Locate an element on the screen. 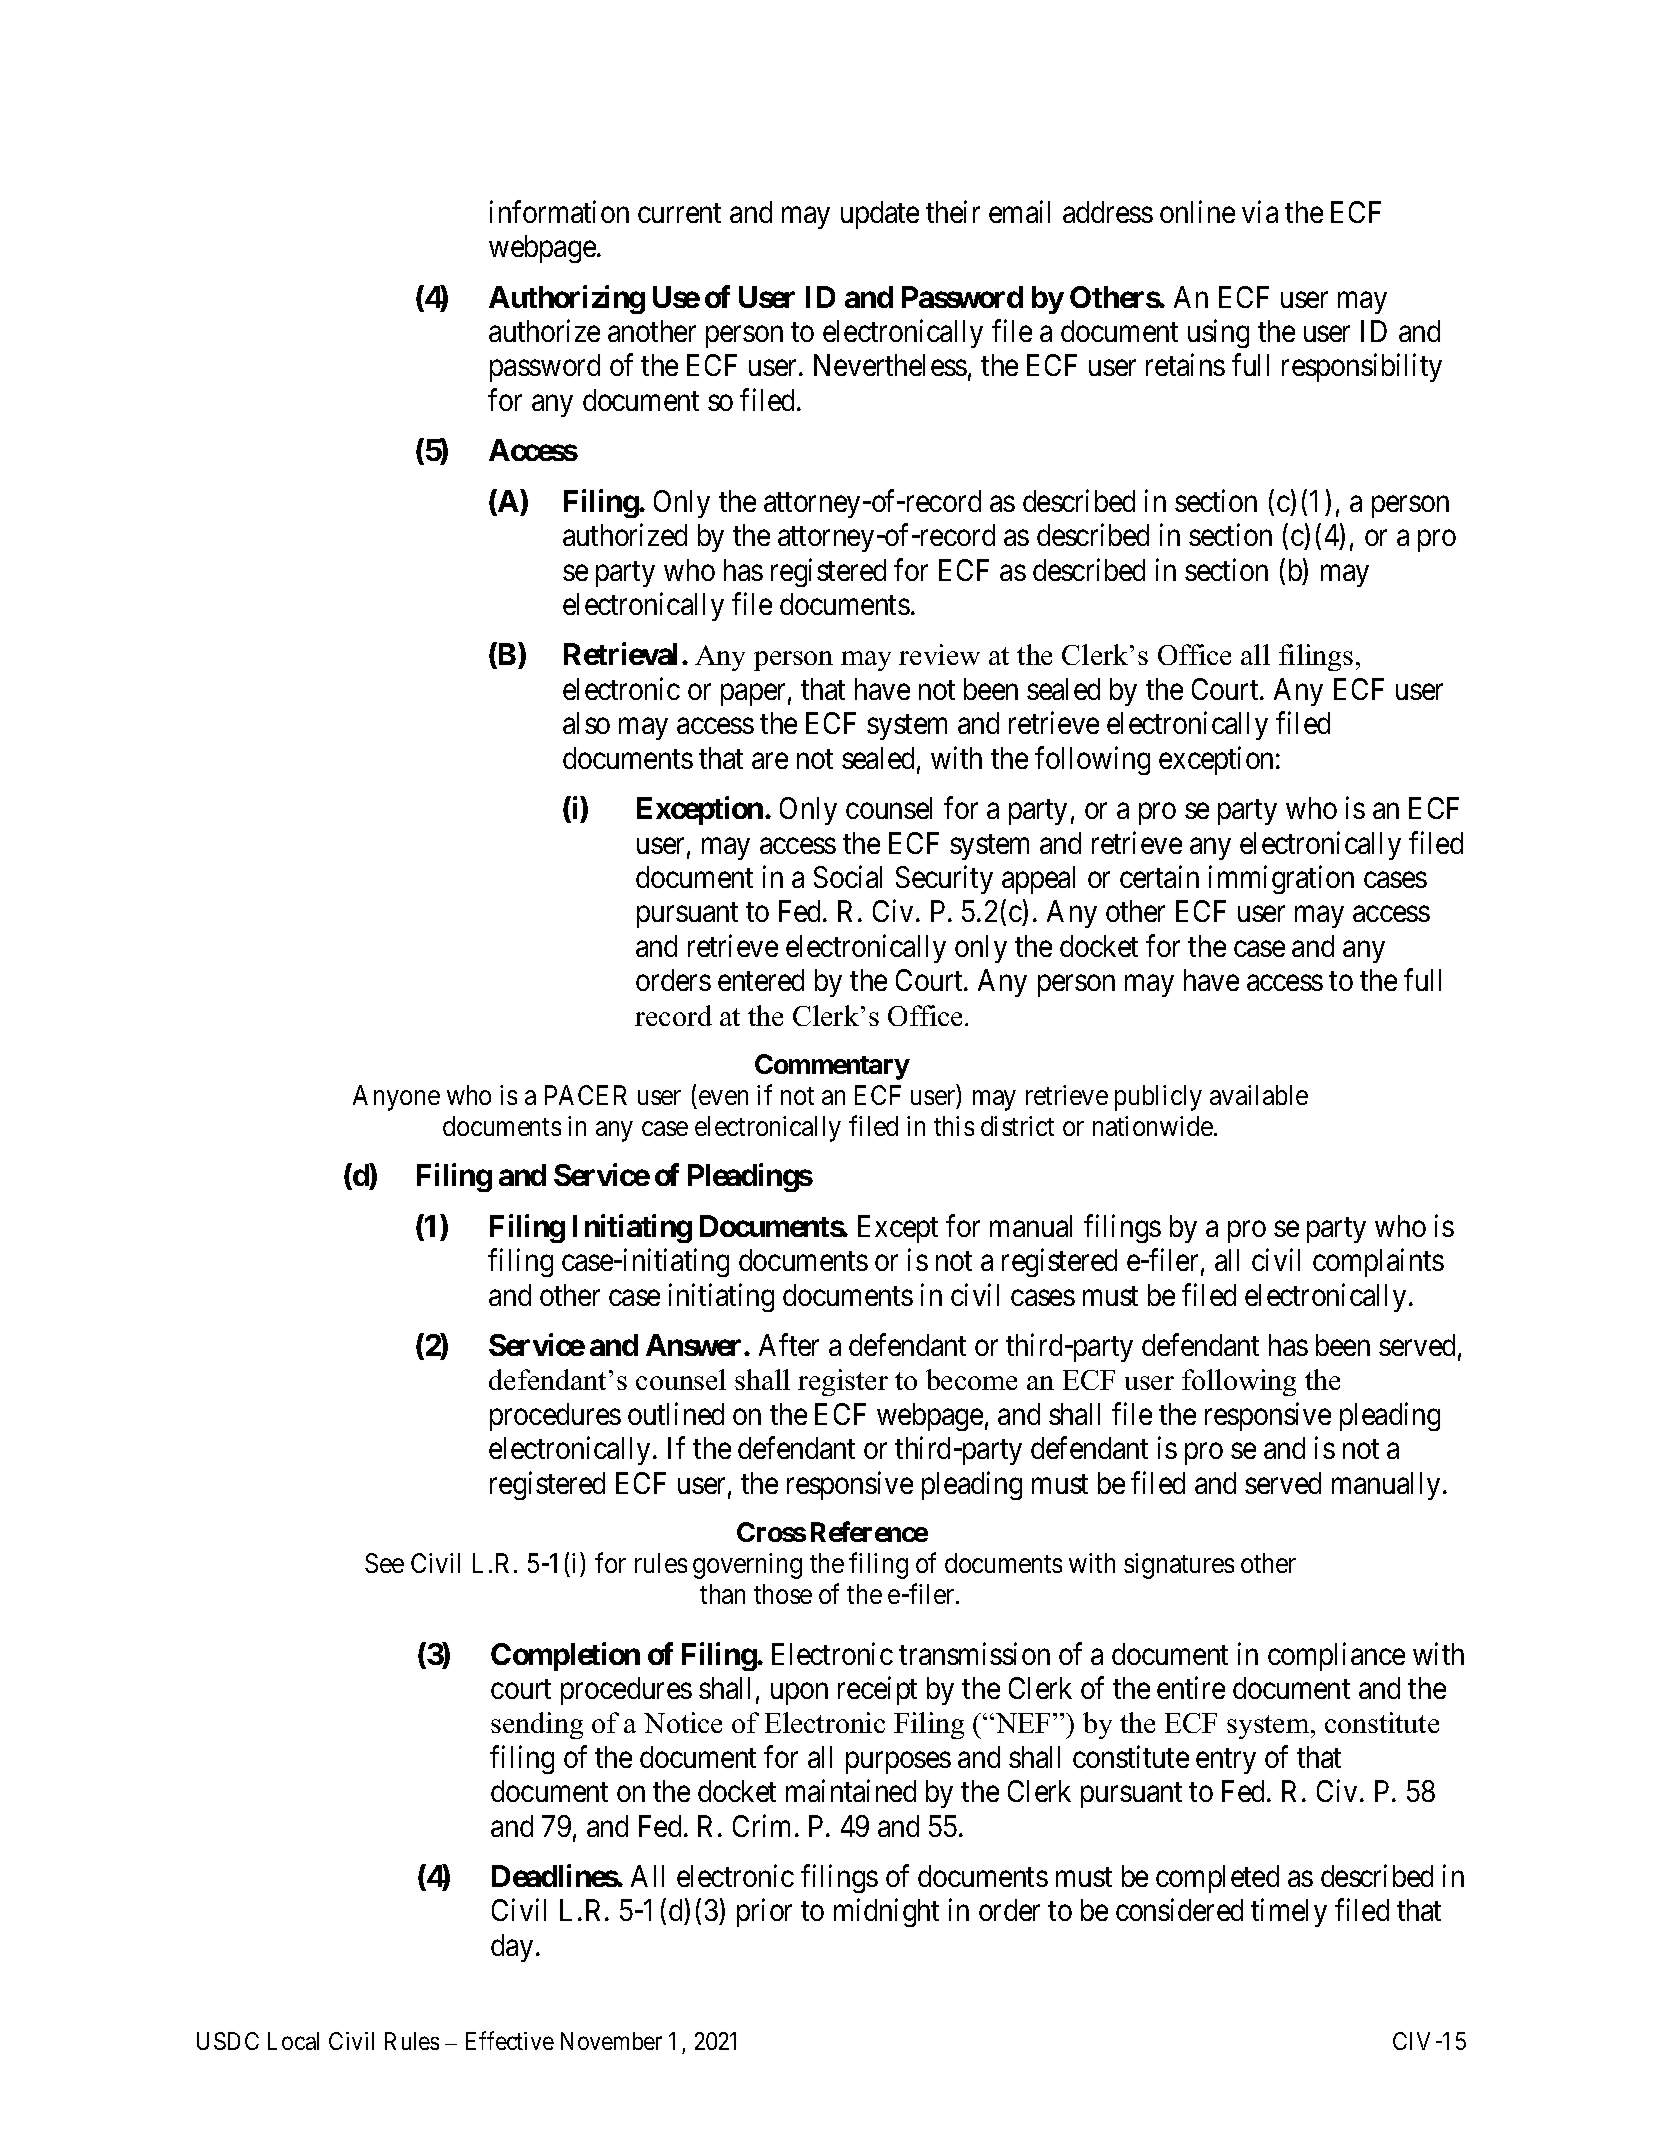  via is located at coordinates (1260, 211).
